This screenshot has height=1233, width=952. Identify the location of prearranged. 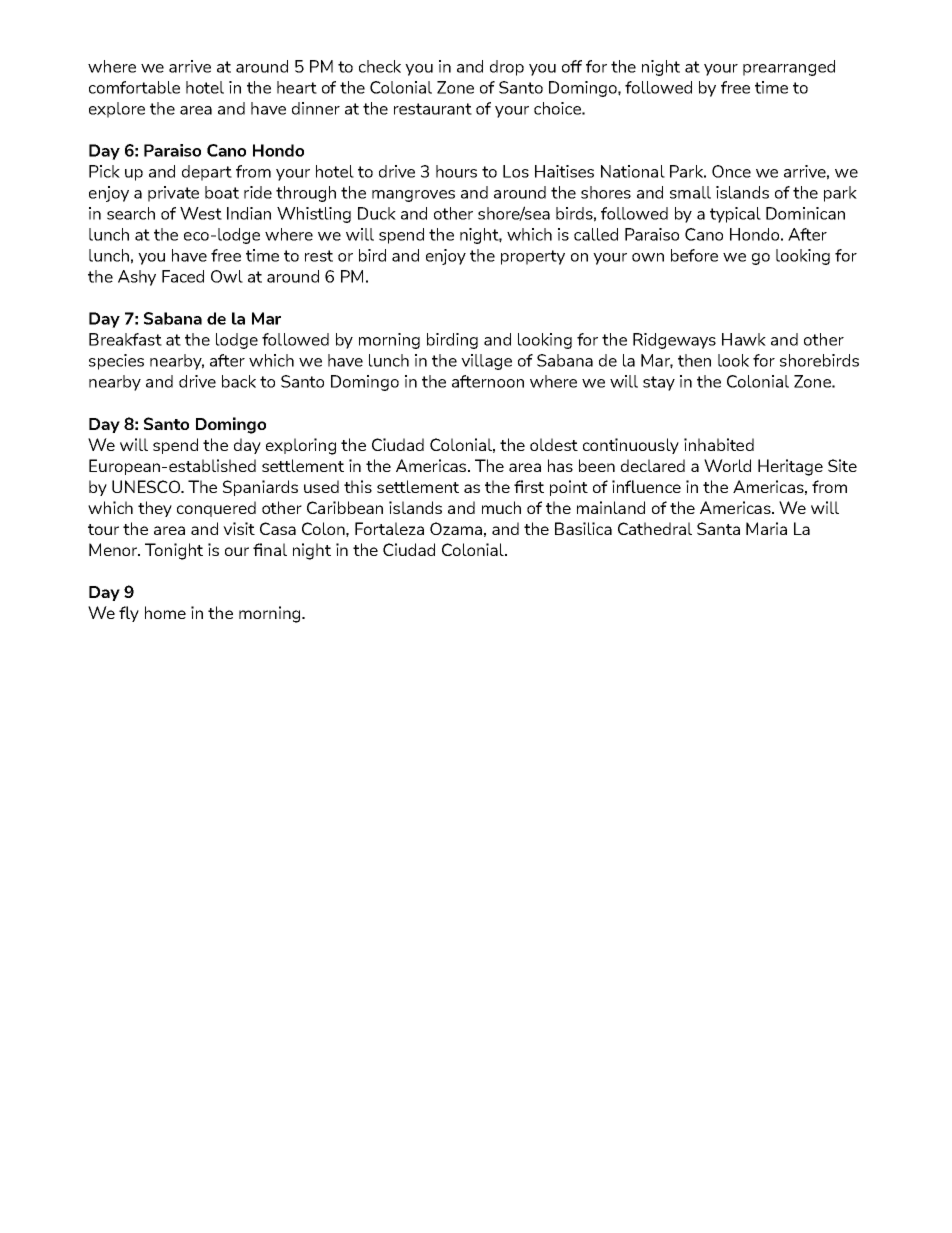
(789, 68).
